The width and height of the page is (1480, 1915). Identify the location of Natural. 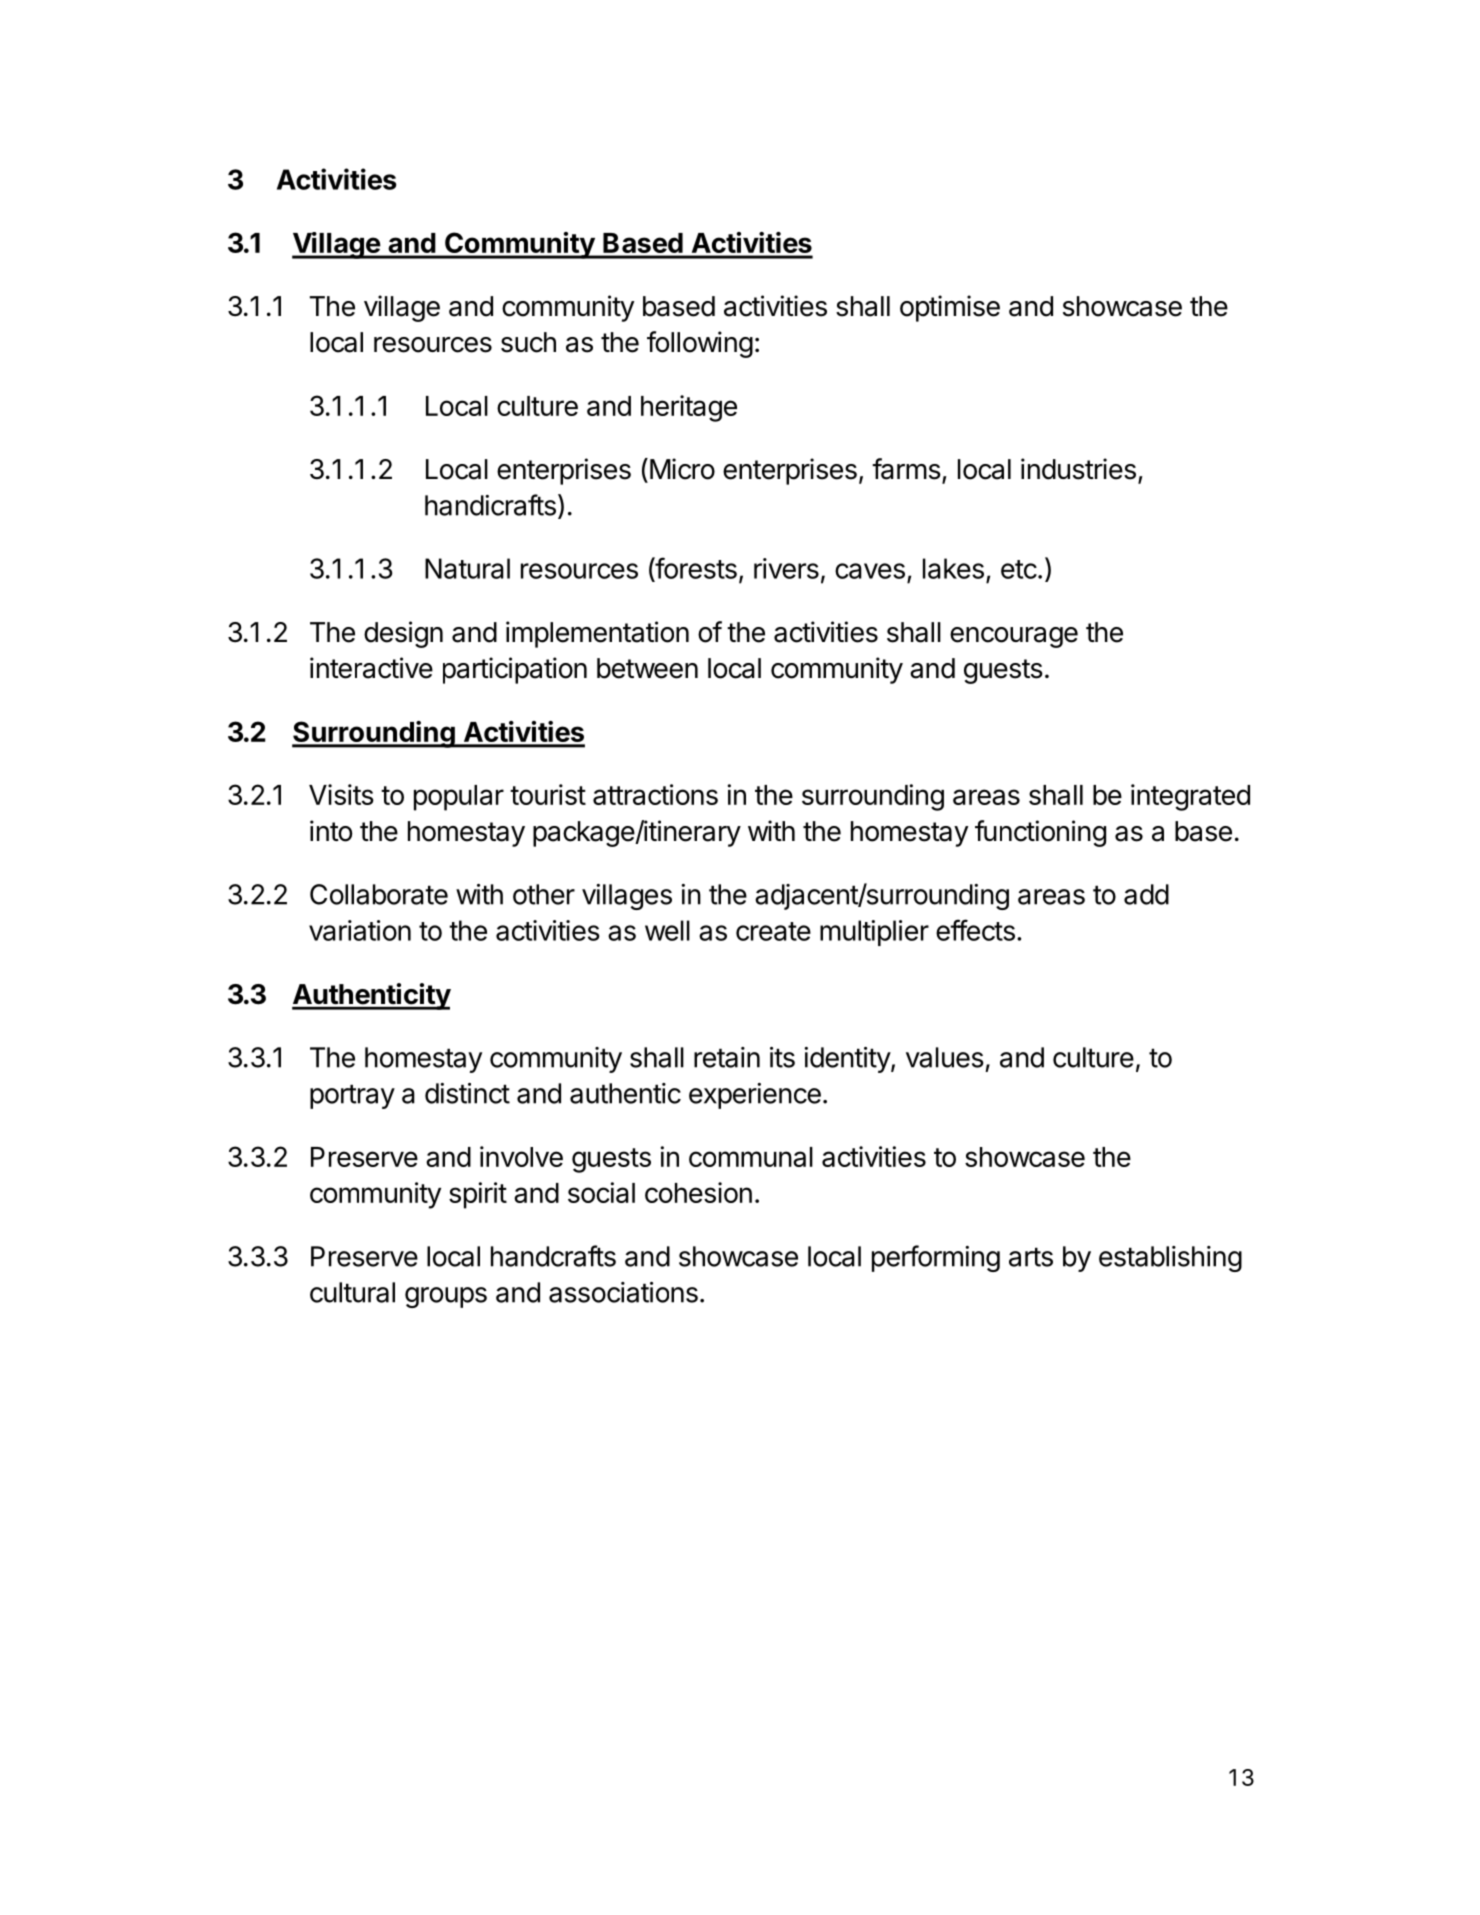
(467, 568).
